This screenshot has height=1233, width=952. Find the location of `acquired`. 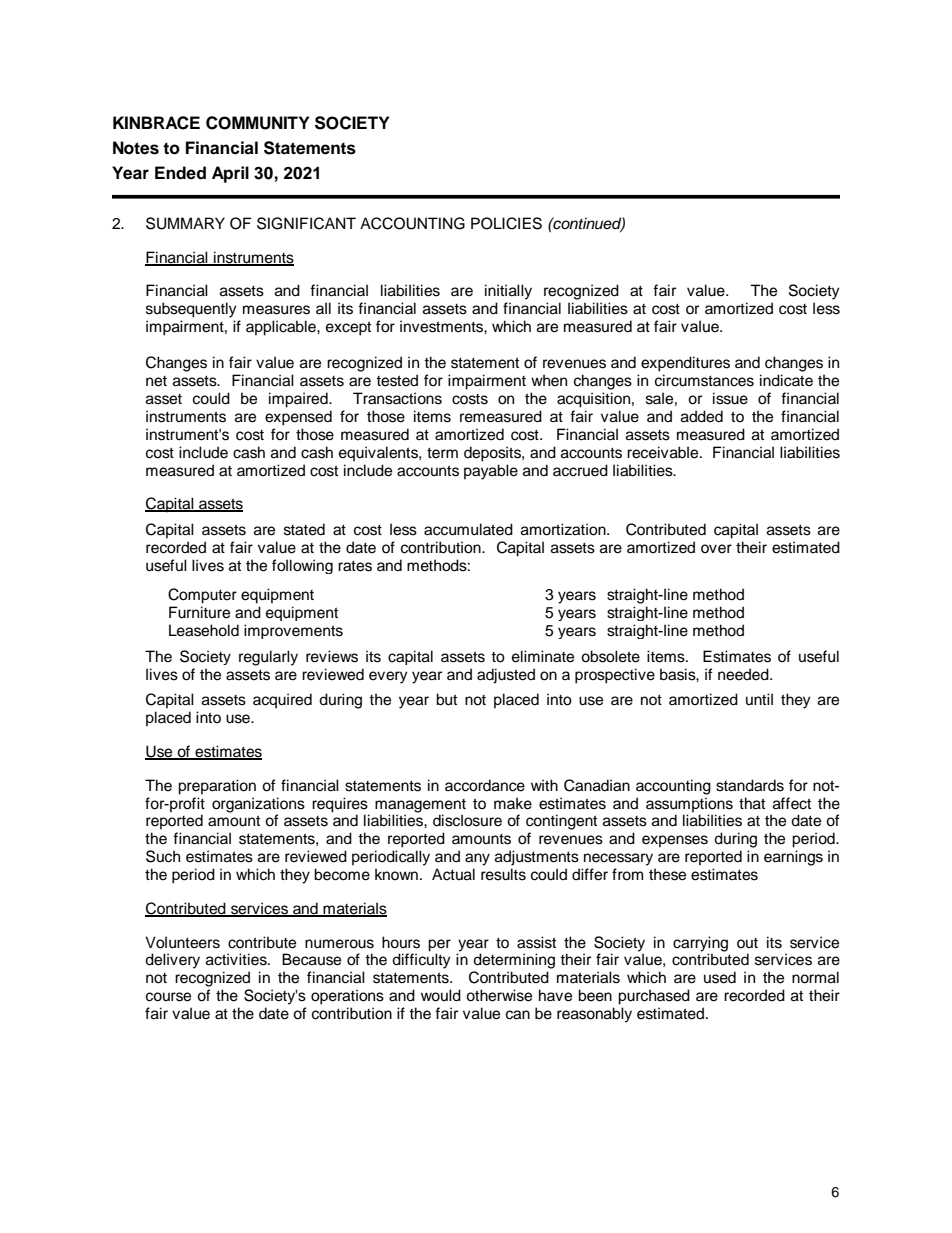

acquired is located at coordinates (282, 701).
